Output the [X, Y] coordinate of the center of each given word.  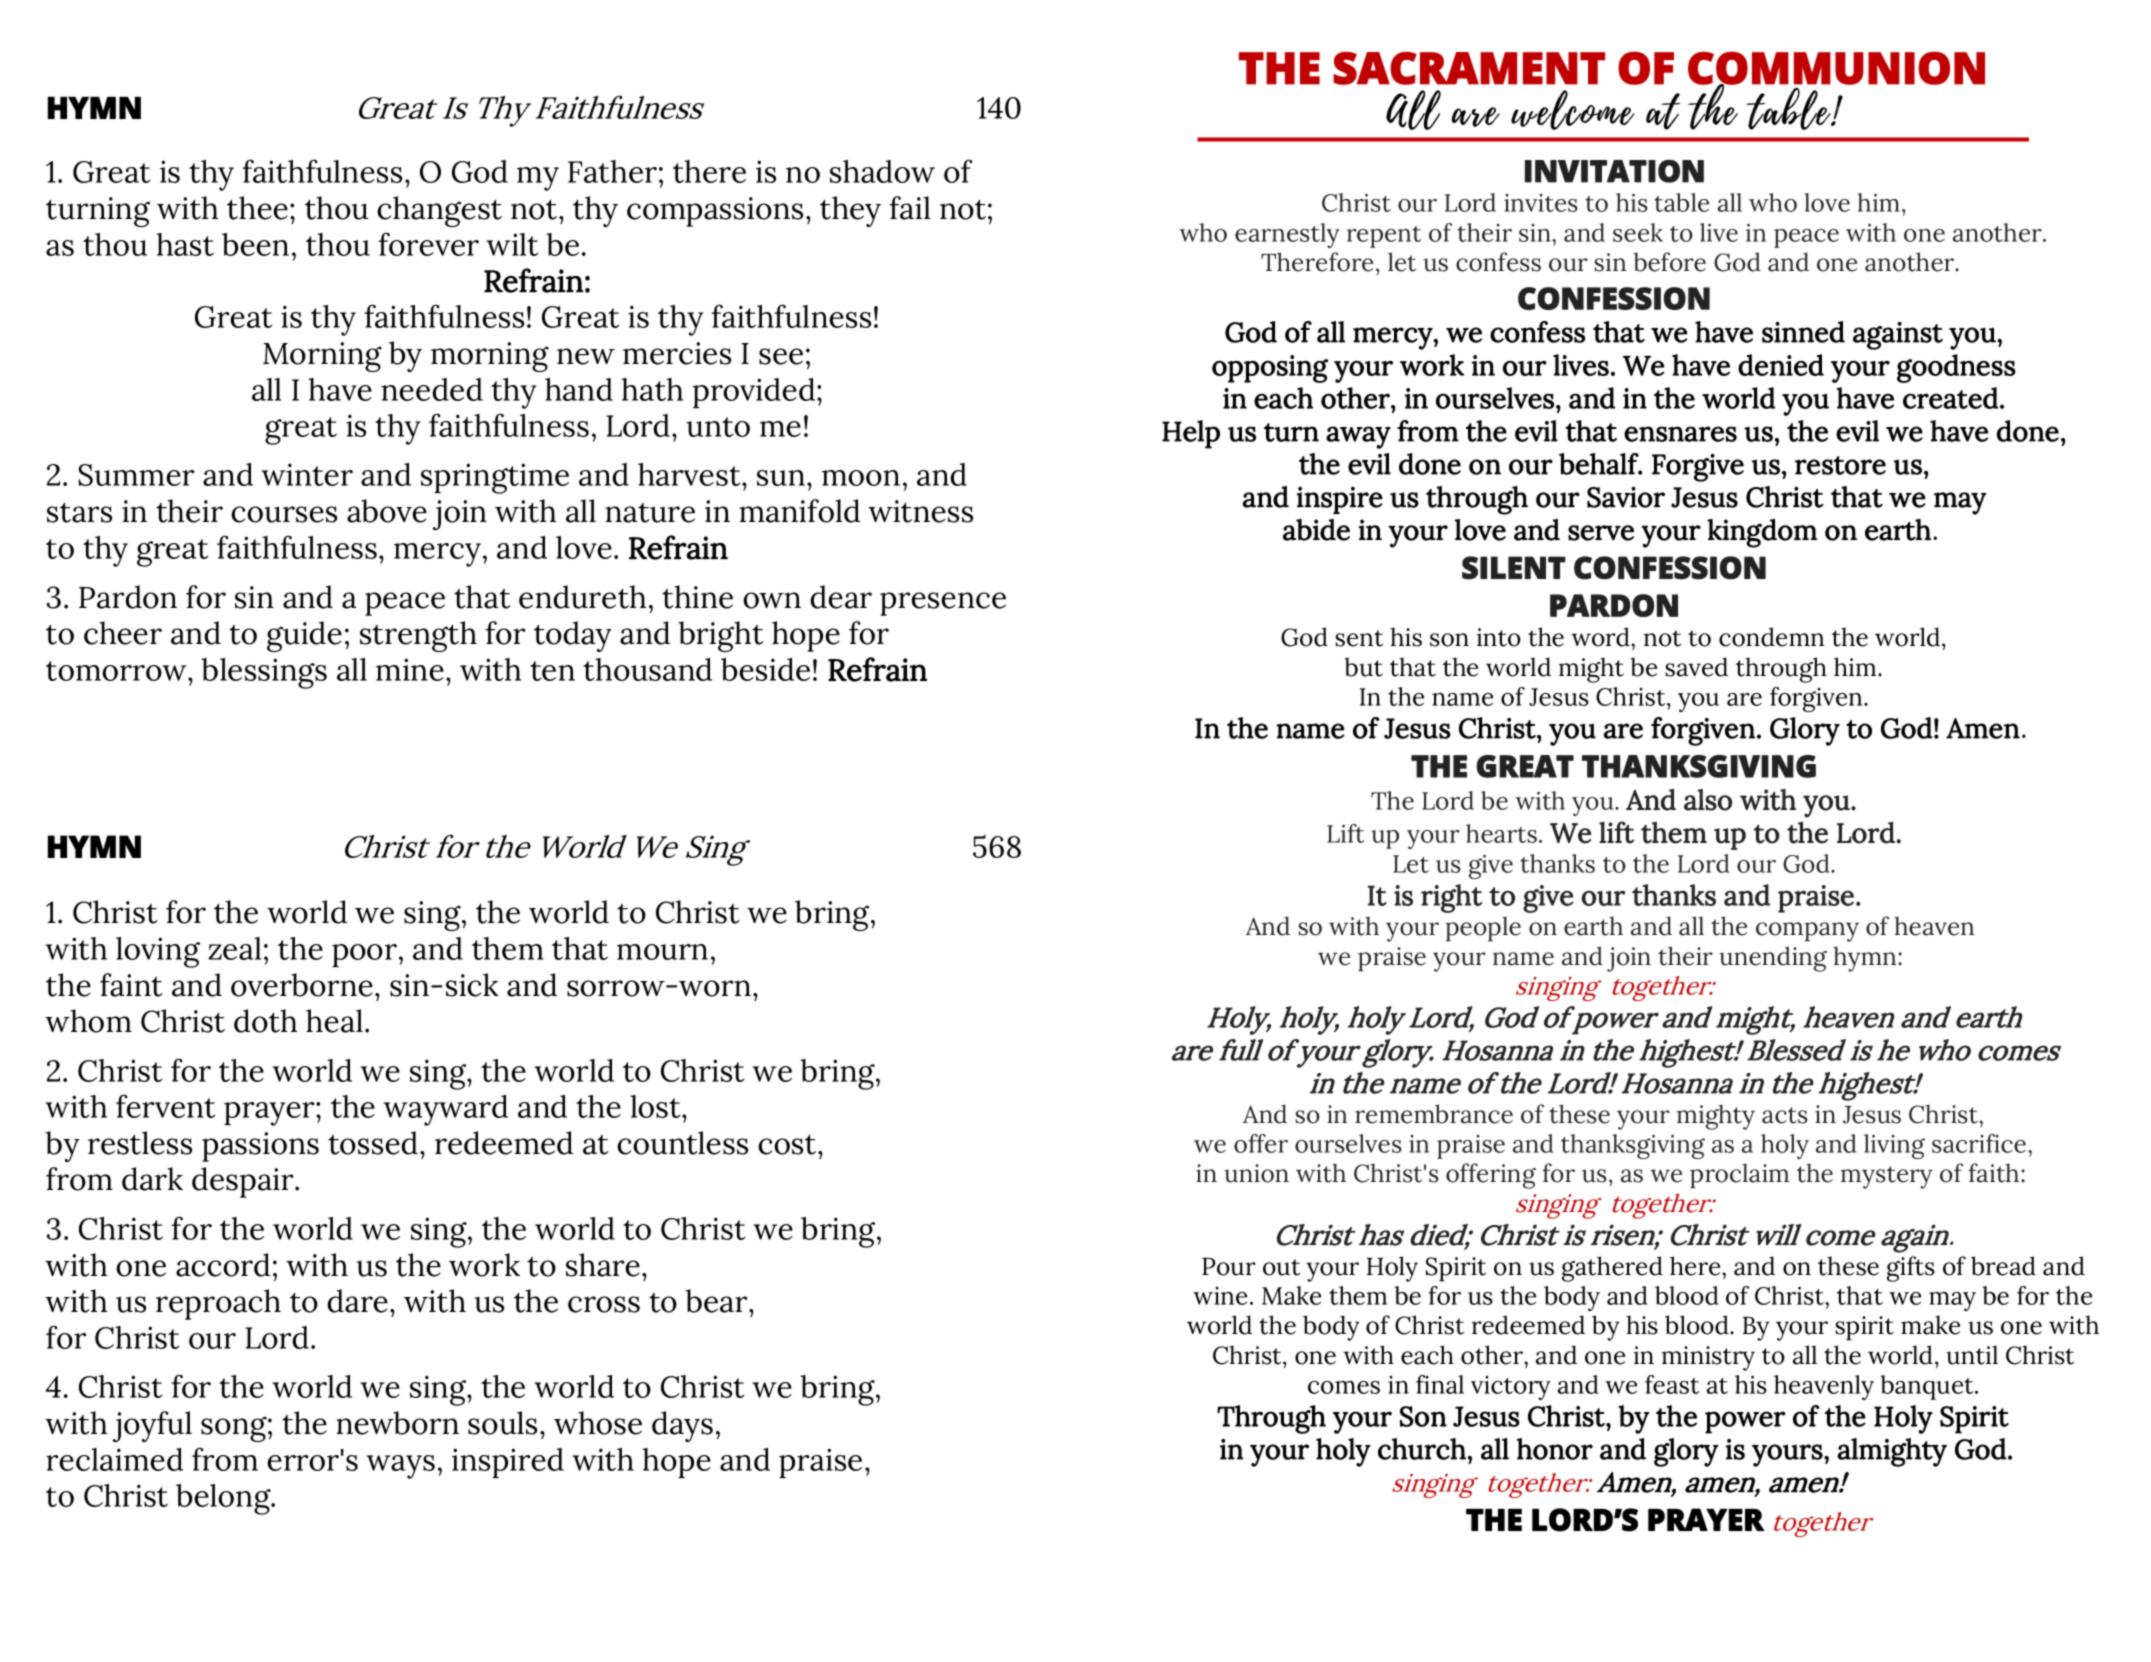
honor [1555, 1449]
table [1681, 202]
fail [909, 208]
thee [257, 208]
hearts [1501, 833]
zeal [234, 948]
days [682, 1426]
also [1708, 800]
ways [400, 1467]
